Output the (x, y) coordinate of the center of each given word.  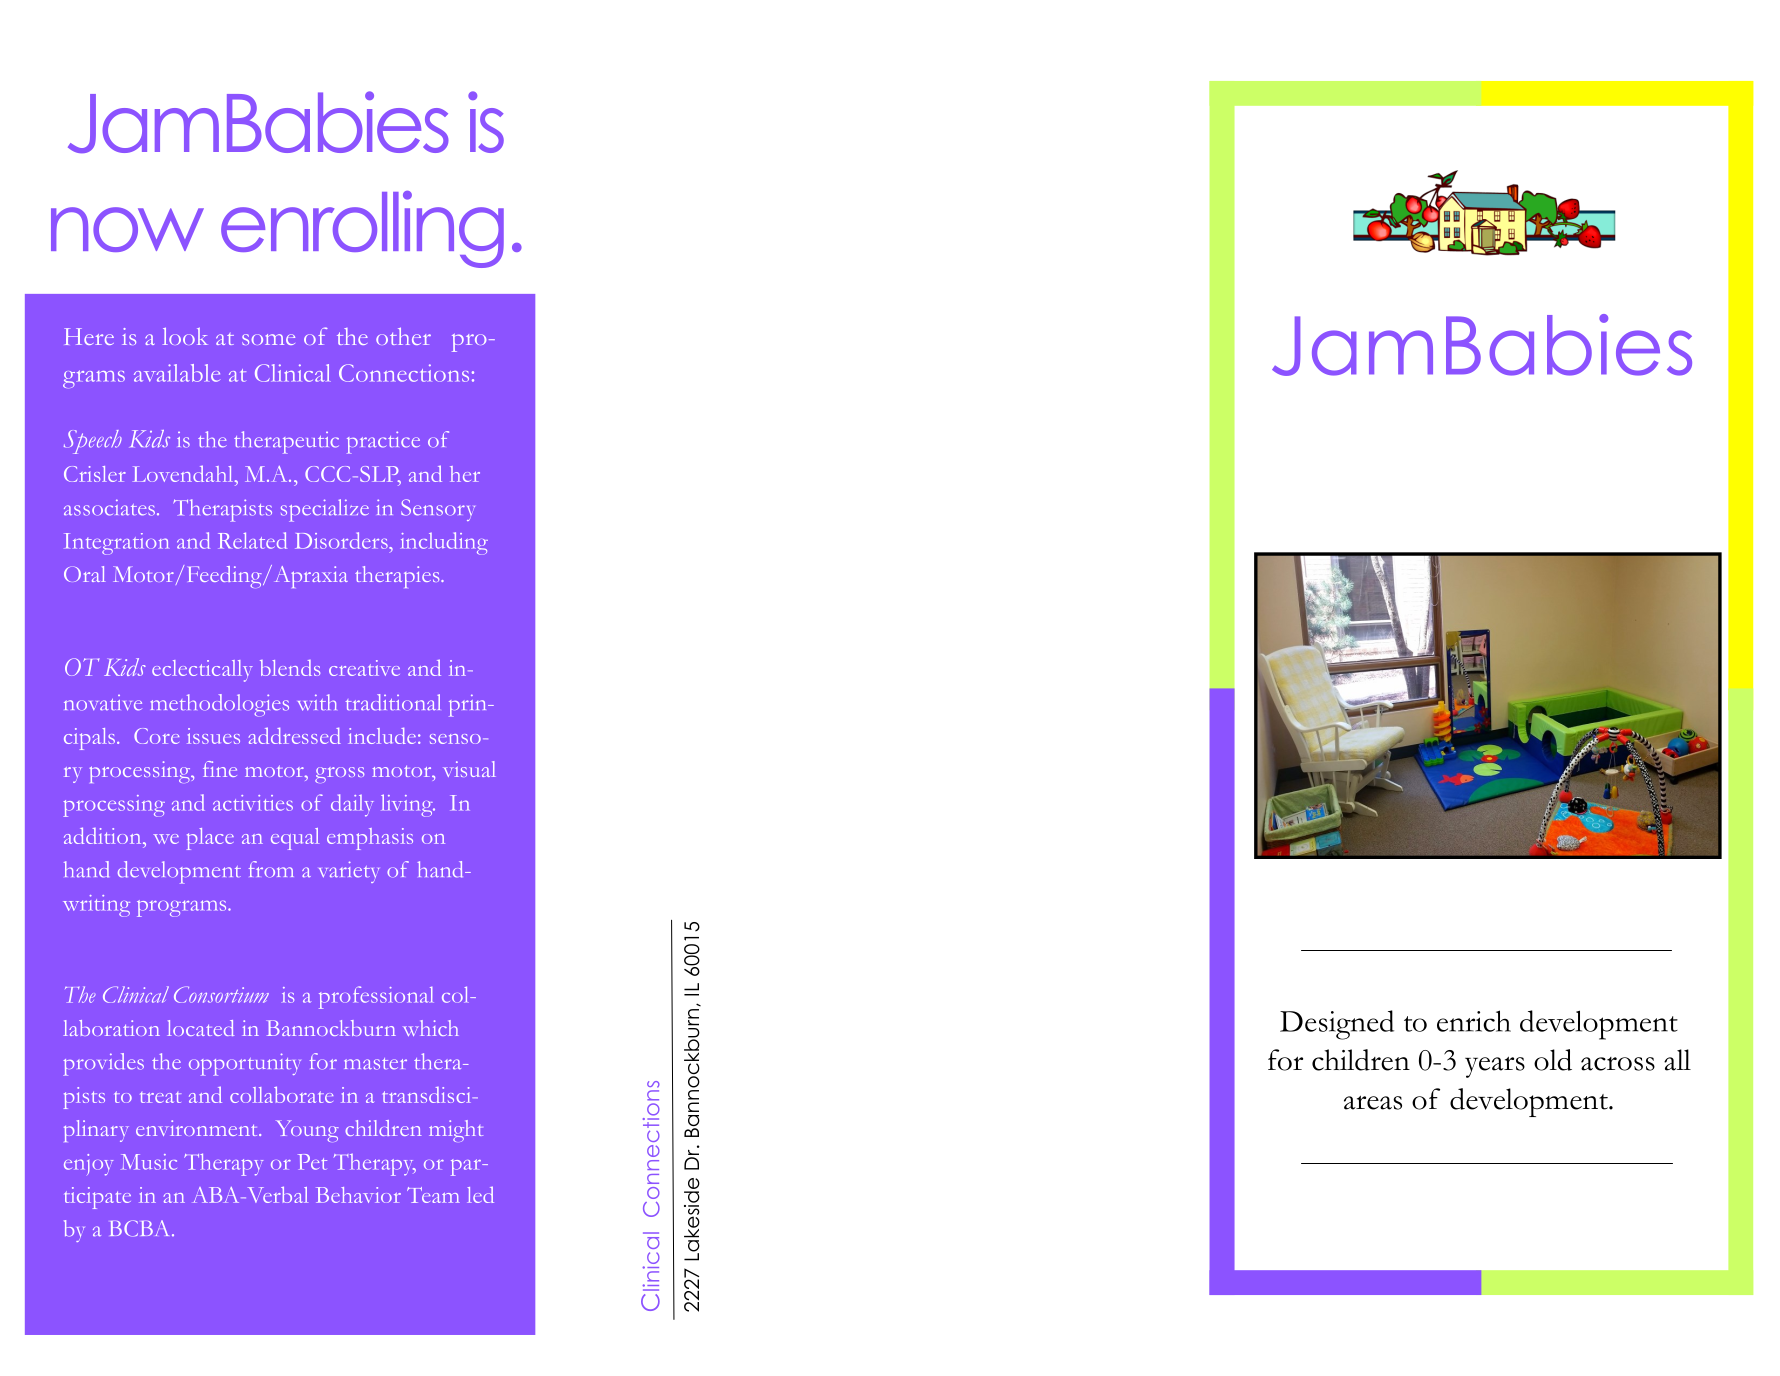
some (268, 339)
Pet (312, 1162)
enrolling (362, 229)
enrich (1474, 1021)
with (317, 702)
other (403, 336)
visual (469, 769)
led (480, 1194)
